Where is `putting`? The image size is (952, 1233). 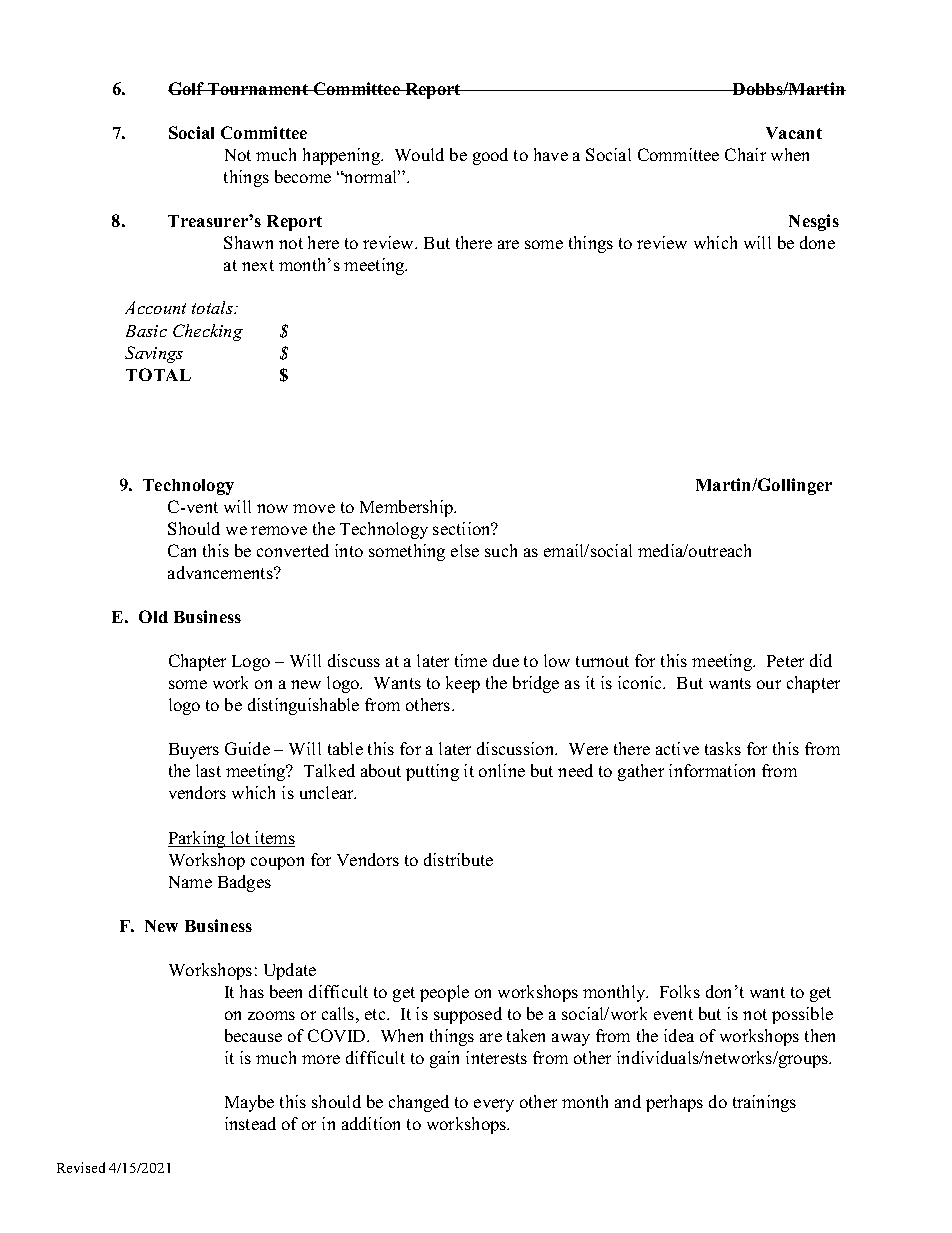 putting is located at coordinates (432, 772).
